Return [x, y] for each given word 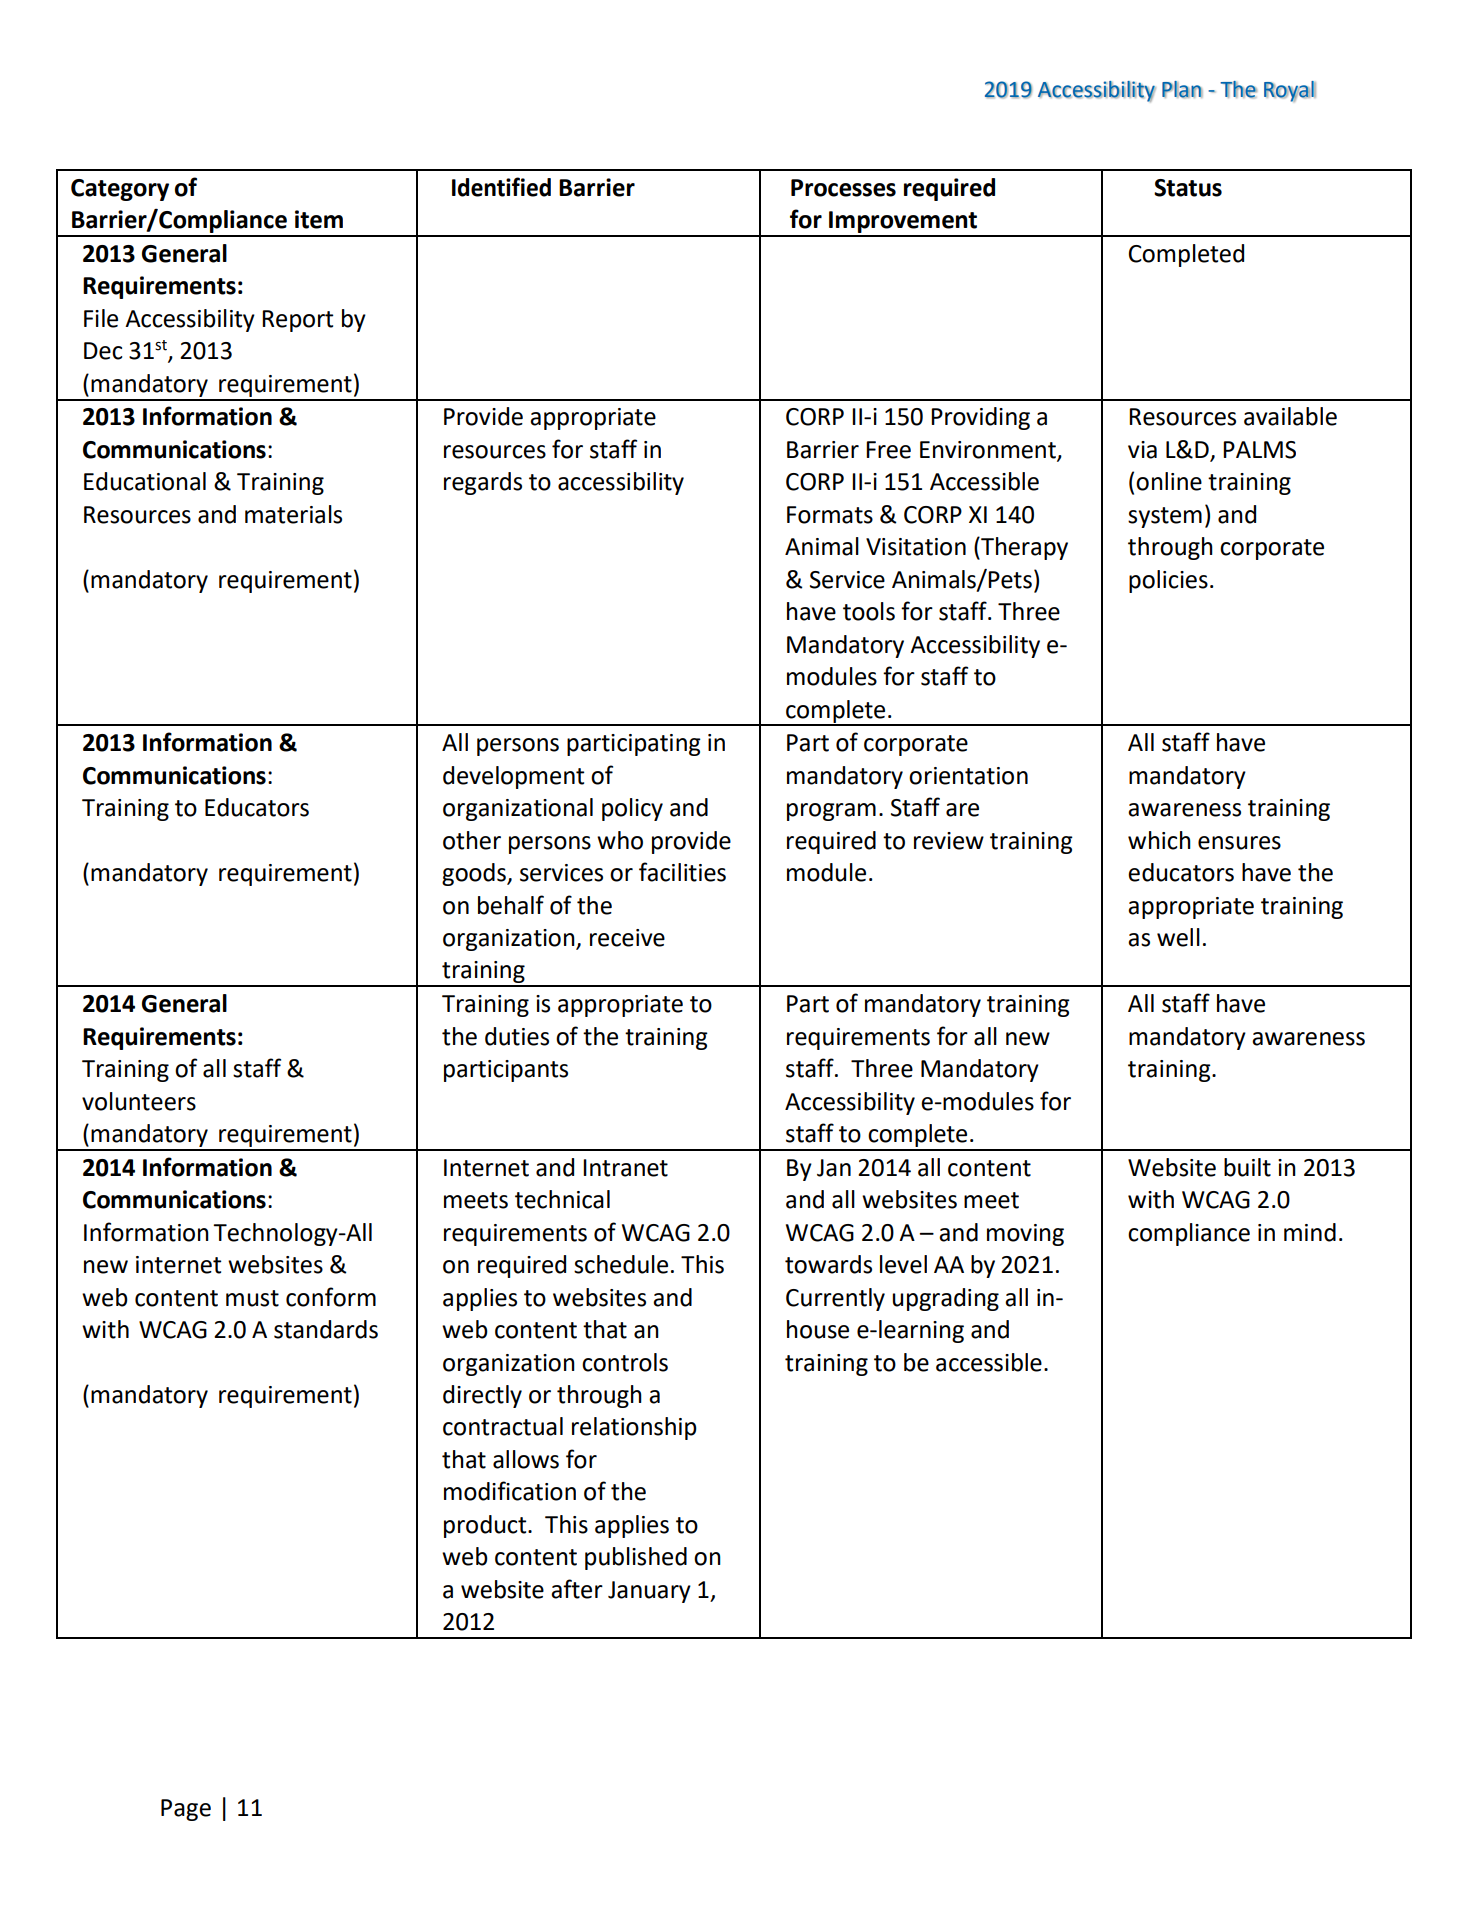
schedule [621, 1264]
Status [1188, 188]
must [252, 1298]
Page [186, 1810]
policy [632, 809]
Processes [843, 188]
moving [1025, 1235]
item [319, 219]
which [1159, 840]
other [472, 840]
